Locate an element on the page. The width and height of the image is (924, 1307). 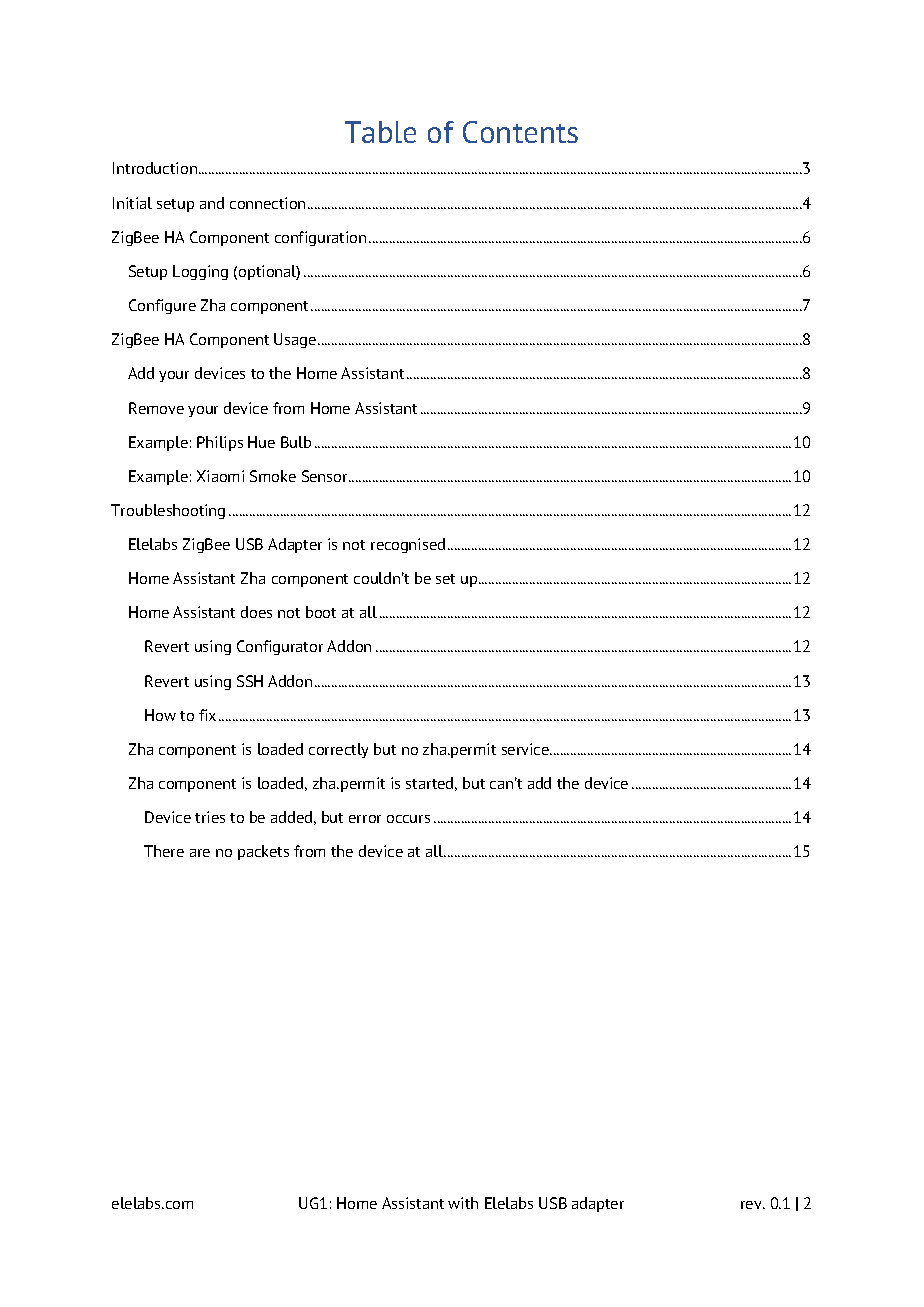
and is located at coordinates (212, 203).
